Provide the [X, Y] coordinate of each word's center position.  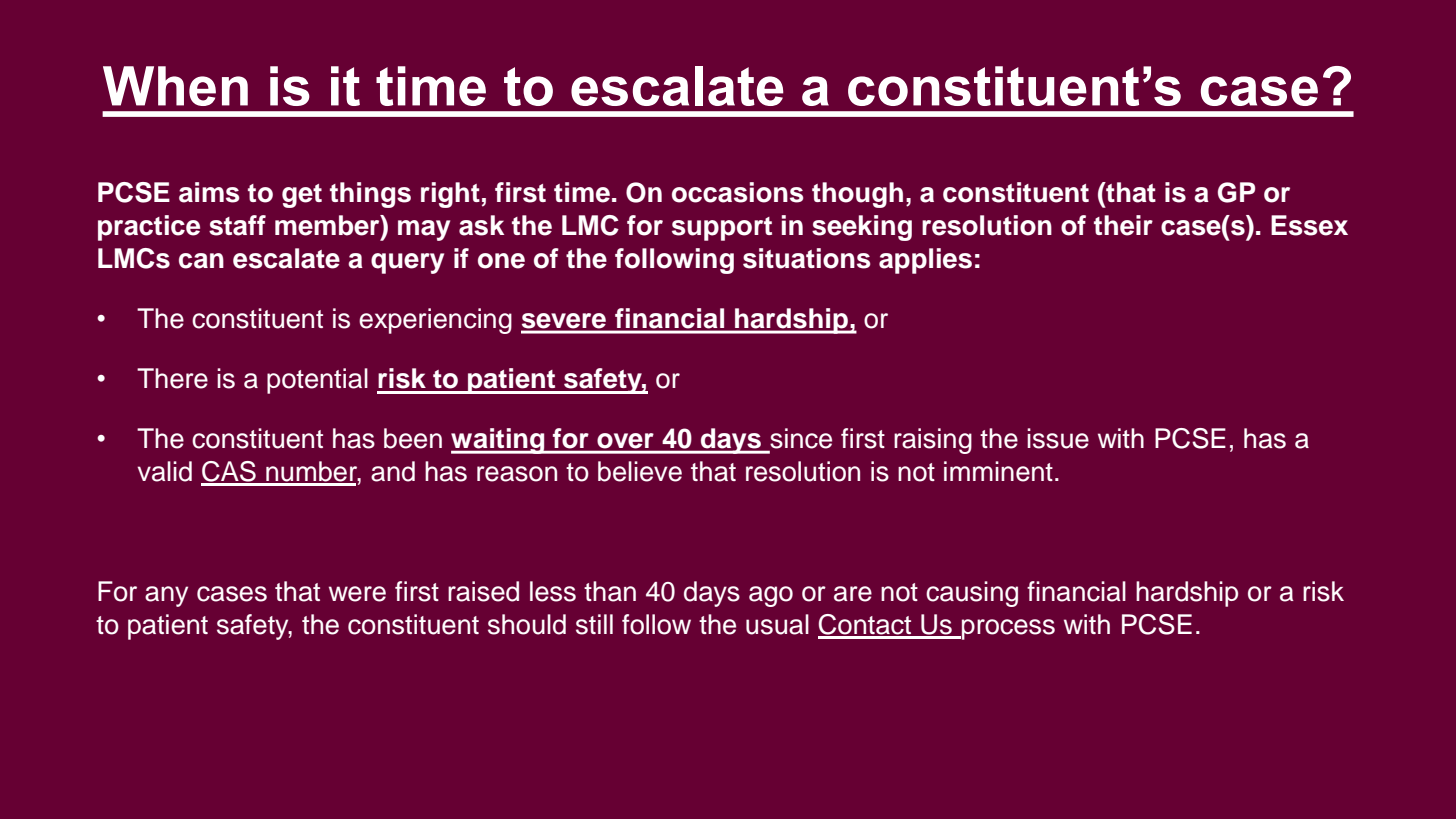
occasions [737, 192]
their [1123, 225]
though [857, 195]
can [201, 261]
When [175, 86]
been [413, 438]
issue [1058, 438]
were [357, 594]
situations [806, 258]
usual [777, 624]
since [800, 439]
